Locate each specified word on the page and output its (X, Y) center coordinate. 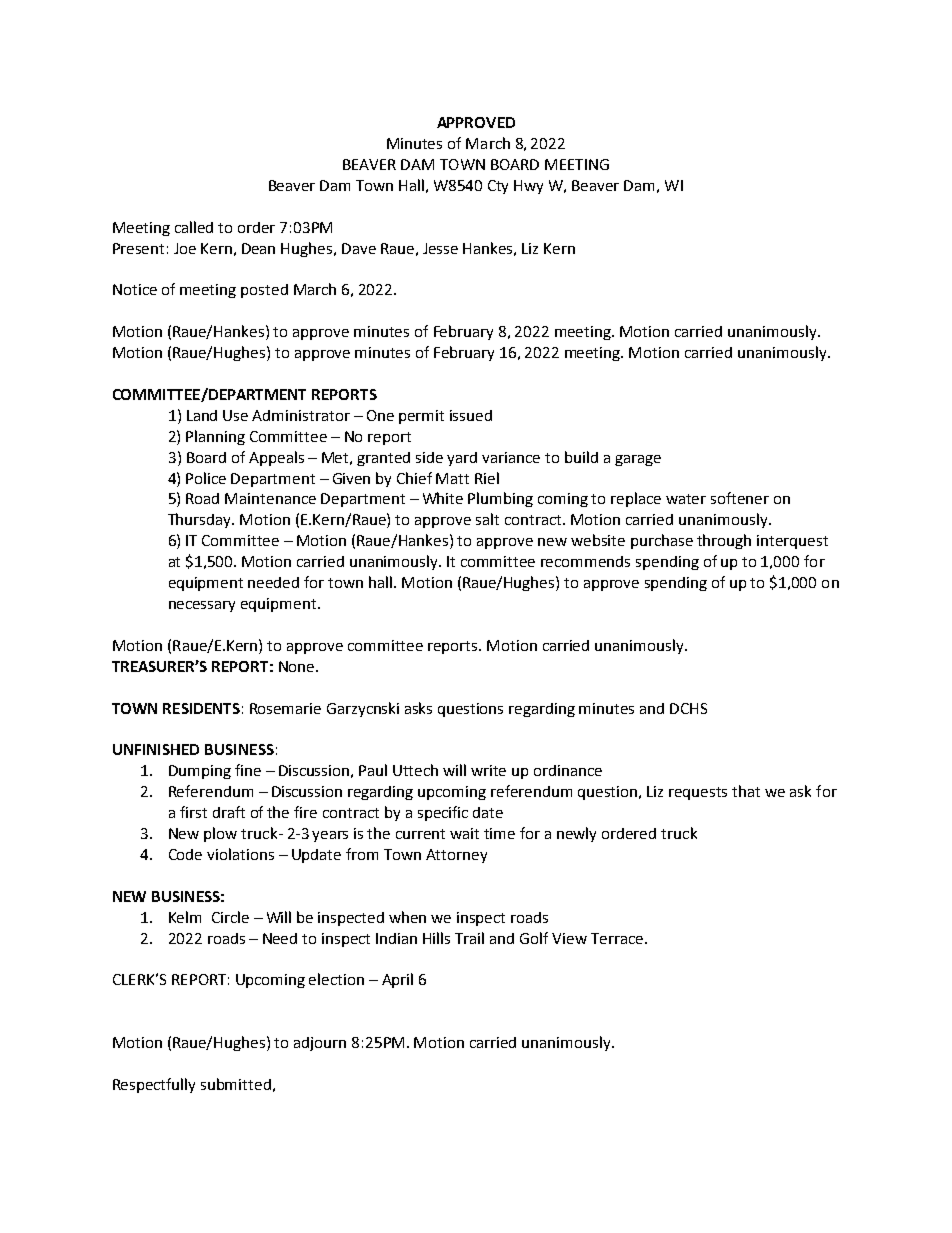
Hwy (528, 187)
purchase (662, 541)
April (397, 980)
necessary (202, 606)
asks (418, 708)
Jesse (440, 248)
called (194, 227)
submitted (236, 1084)
